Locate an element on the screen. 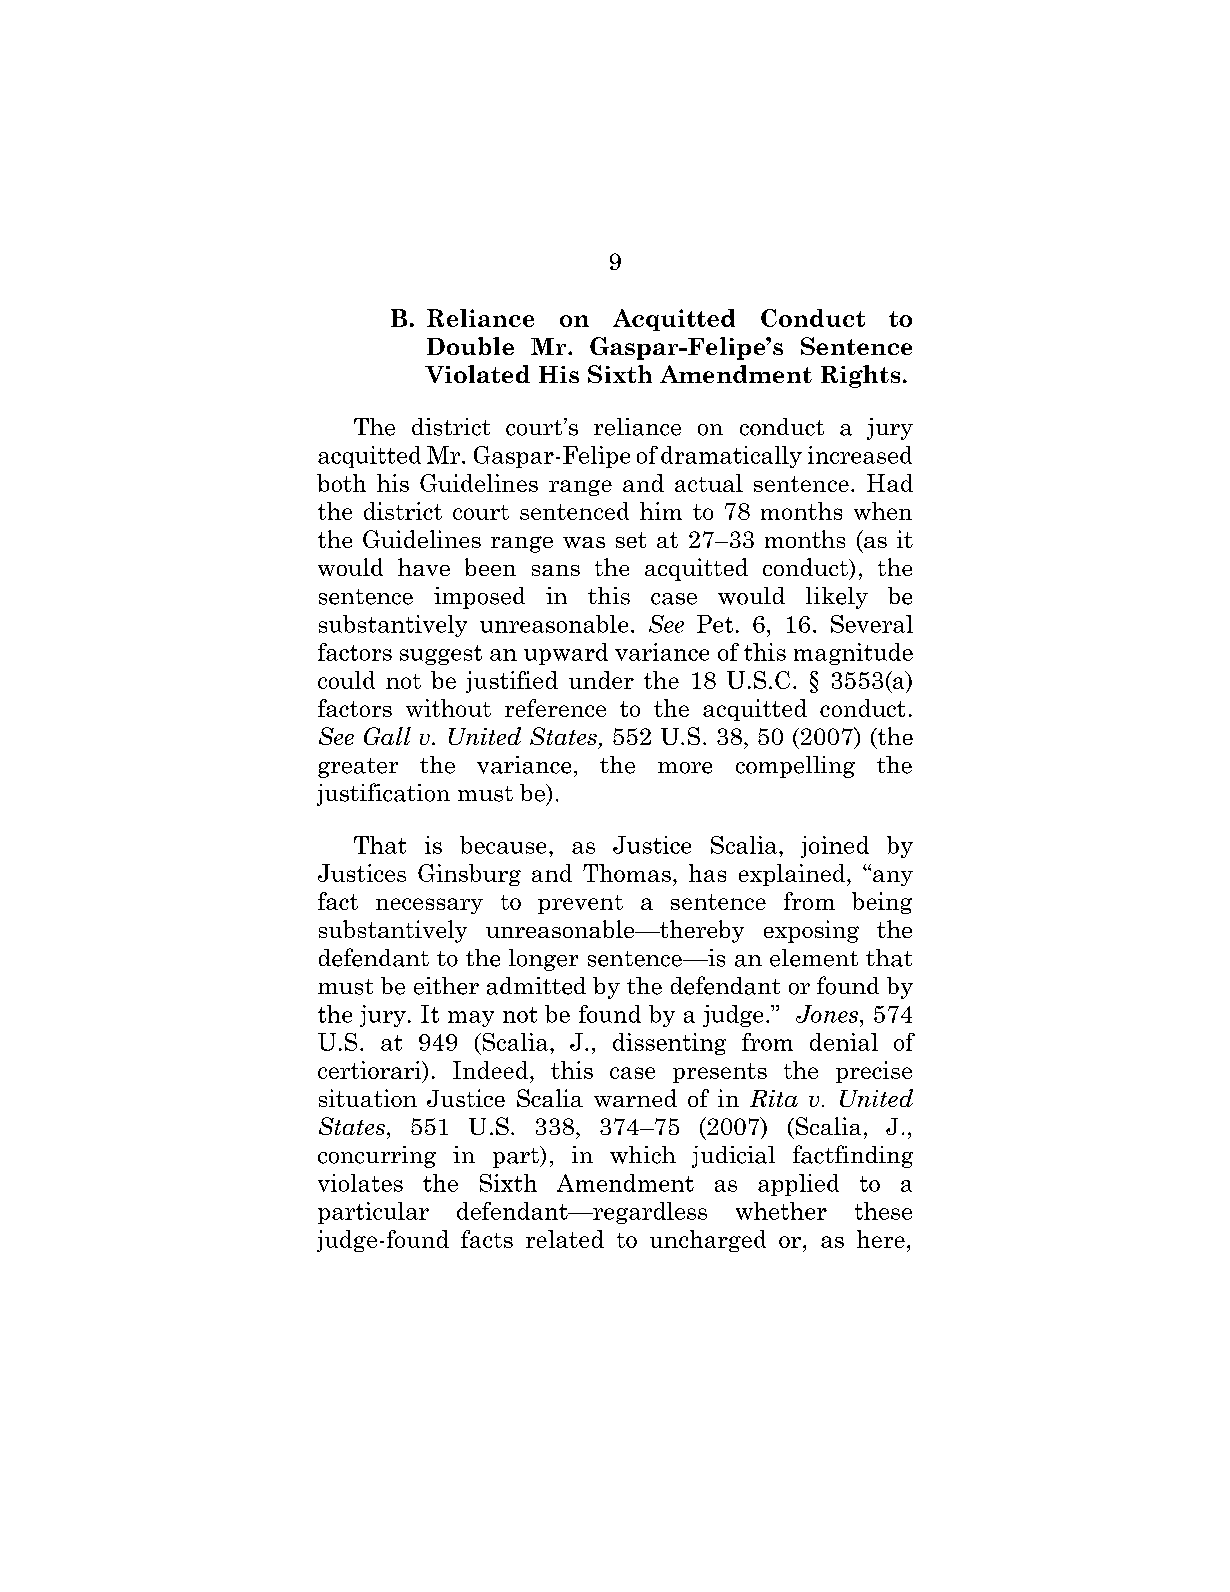 This screenshot has height=1592, width=1230. likely is located at coordinates (837, 598).
